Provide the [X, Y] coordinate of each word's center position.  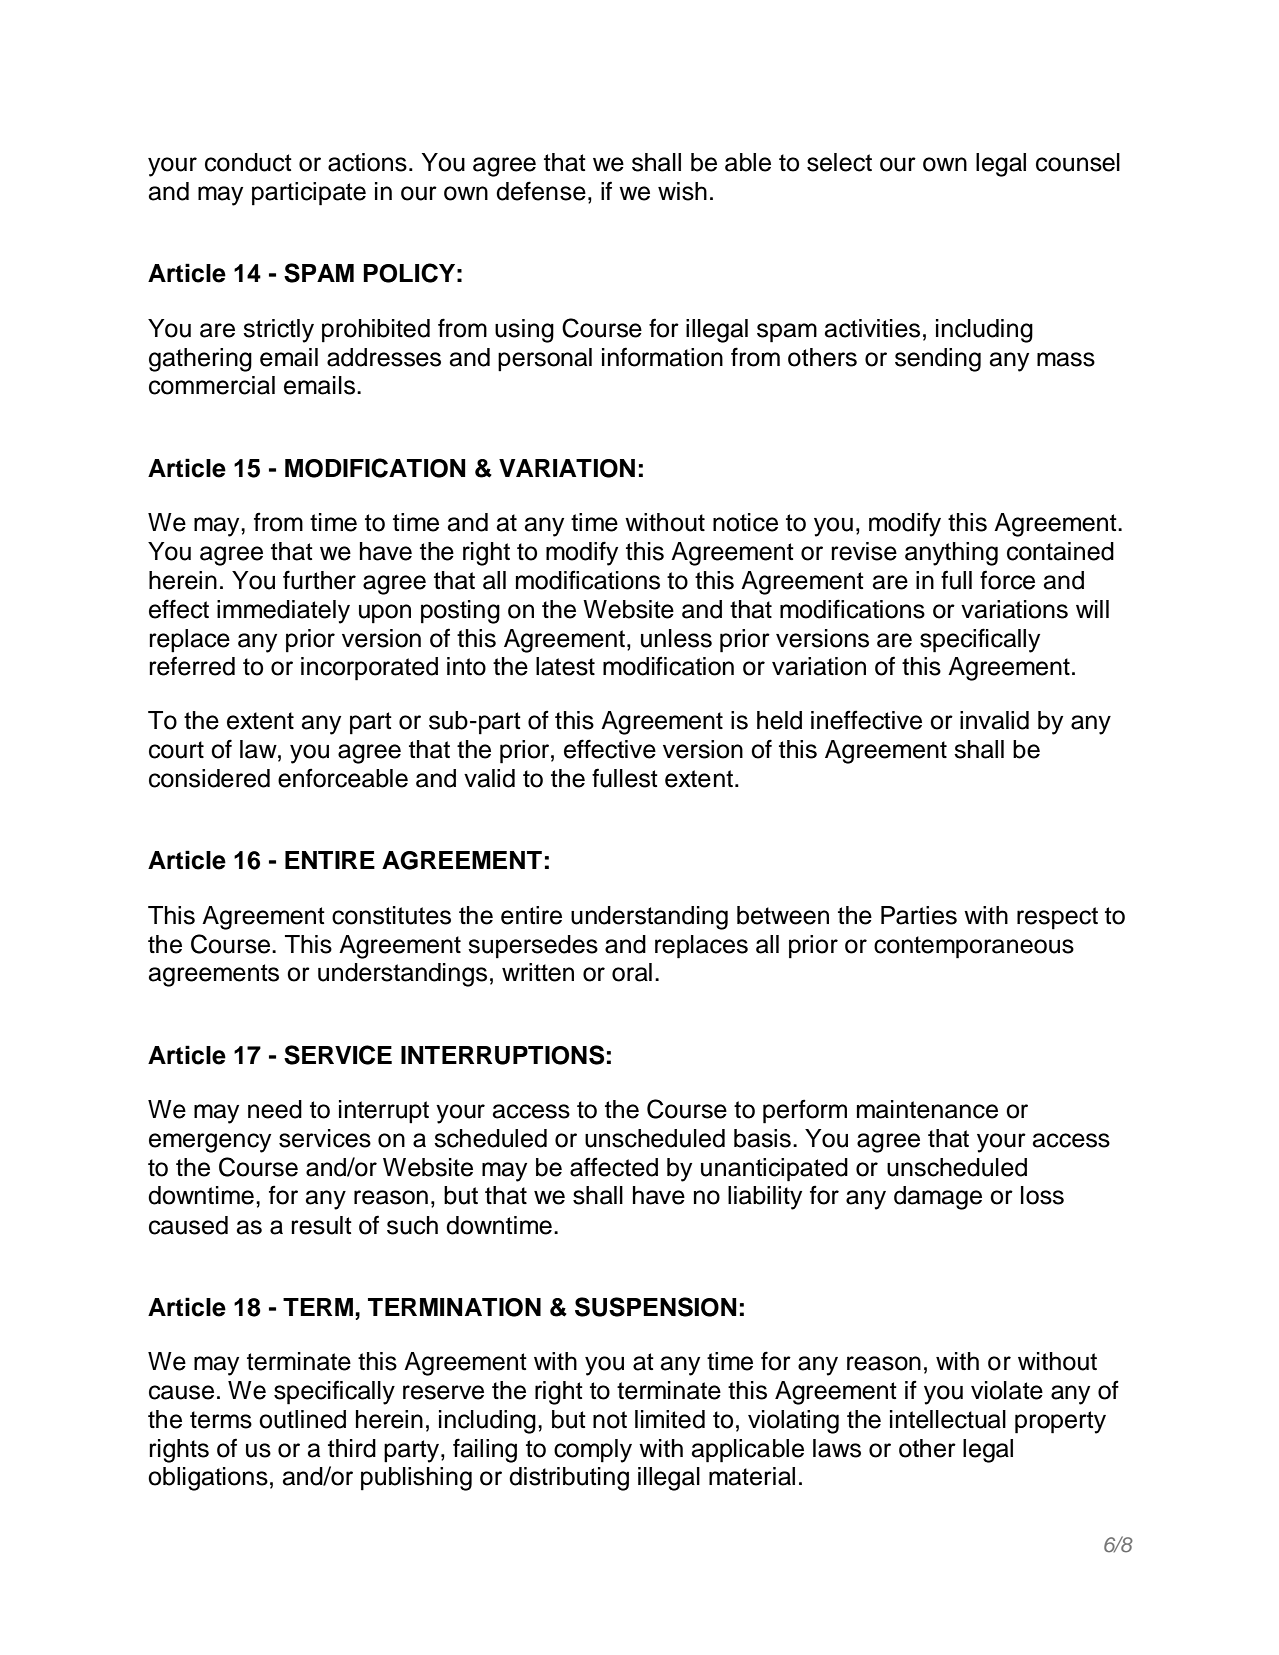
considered [209, 778]
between [783, 915]
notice [745, 522]
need [275, 1109]
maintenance [927, 1109]
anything [951, 554]
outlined [302, 1419]
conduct [248, 162]
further [319, 580]
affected [614, 1167]
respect [1057, 918]
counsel [1078, 162]
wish [682, 191]
